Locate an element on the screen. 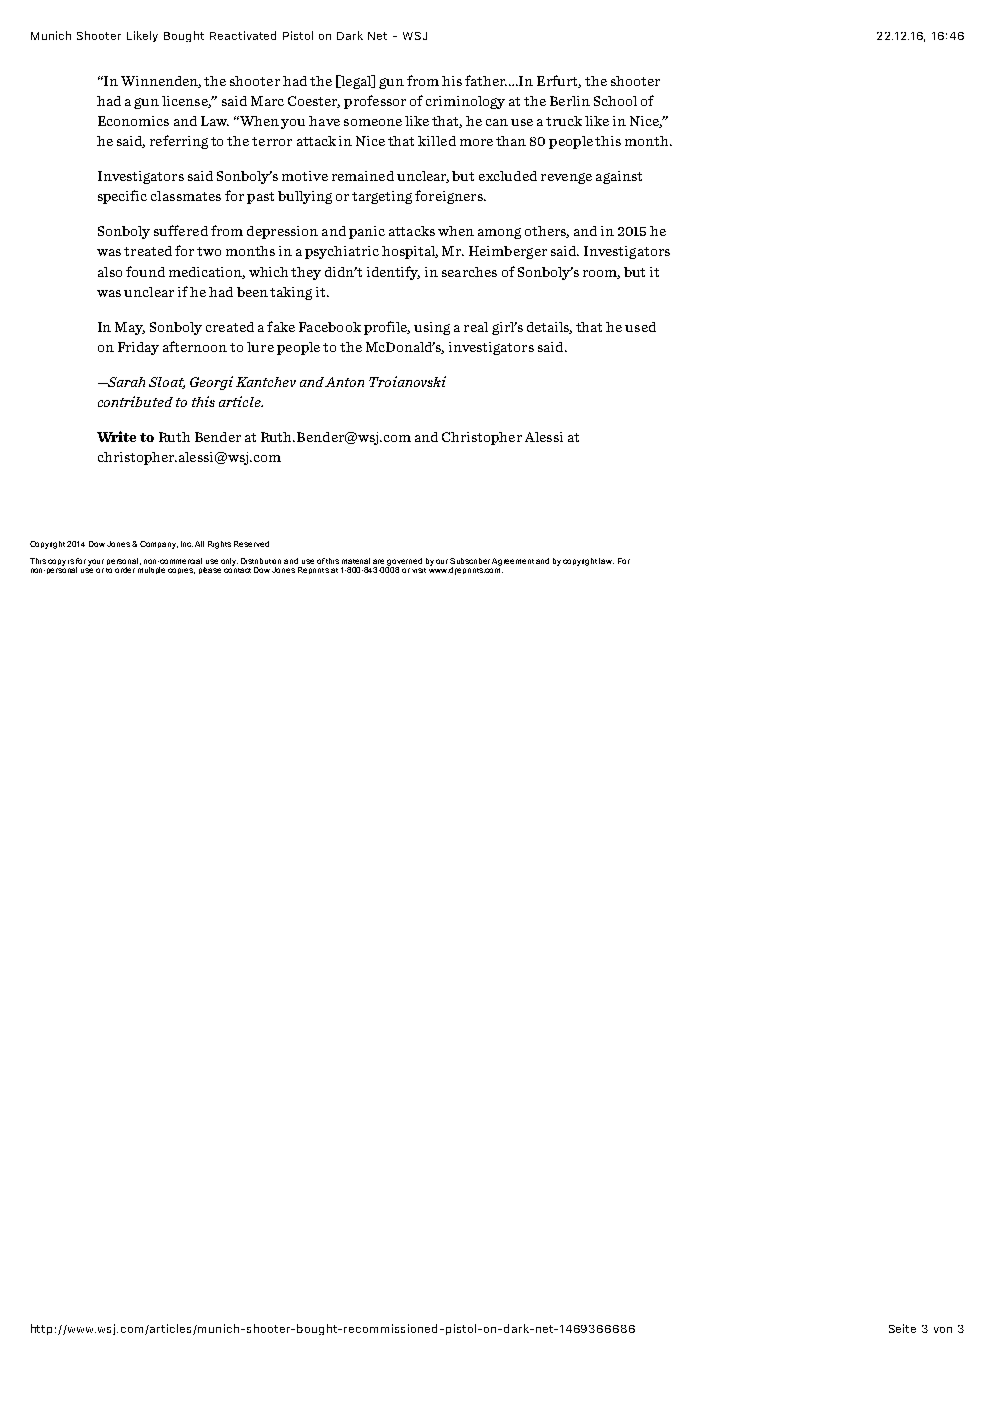 The image size is (995, 1407). Seite is located at coordinates (902, 1328).
